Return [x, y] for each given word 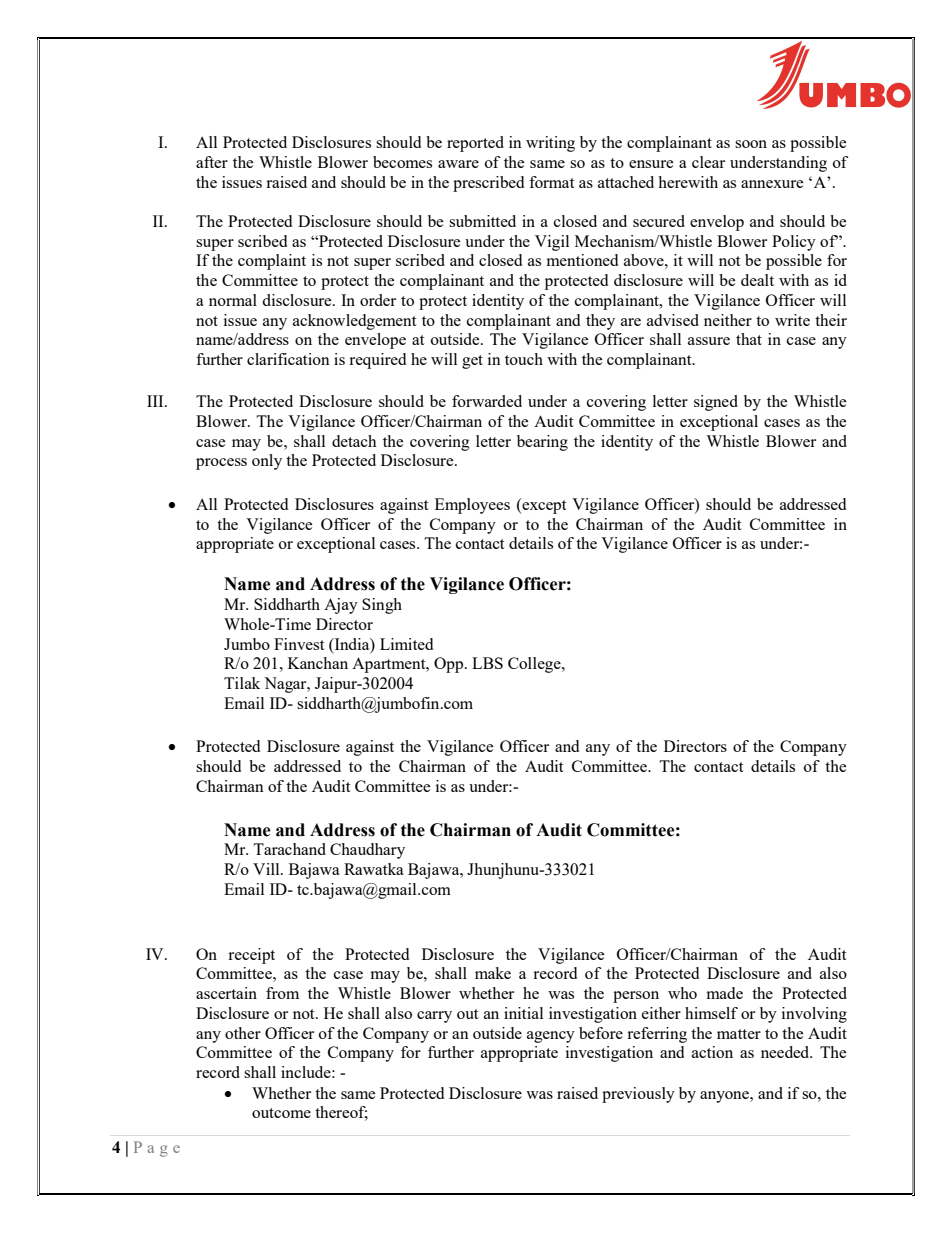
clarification [288, 359]
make [493, 973]
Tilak [242, 683]
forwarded [487, 401]
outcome [281, 1113]
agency [551, 1037]
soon [751, 144]
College [535, 665]
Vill [267, 869]
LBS [487, 663]
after [212, 162]
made [725, 993]
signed [716, 403]
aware [458, 164]
